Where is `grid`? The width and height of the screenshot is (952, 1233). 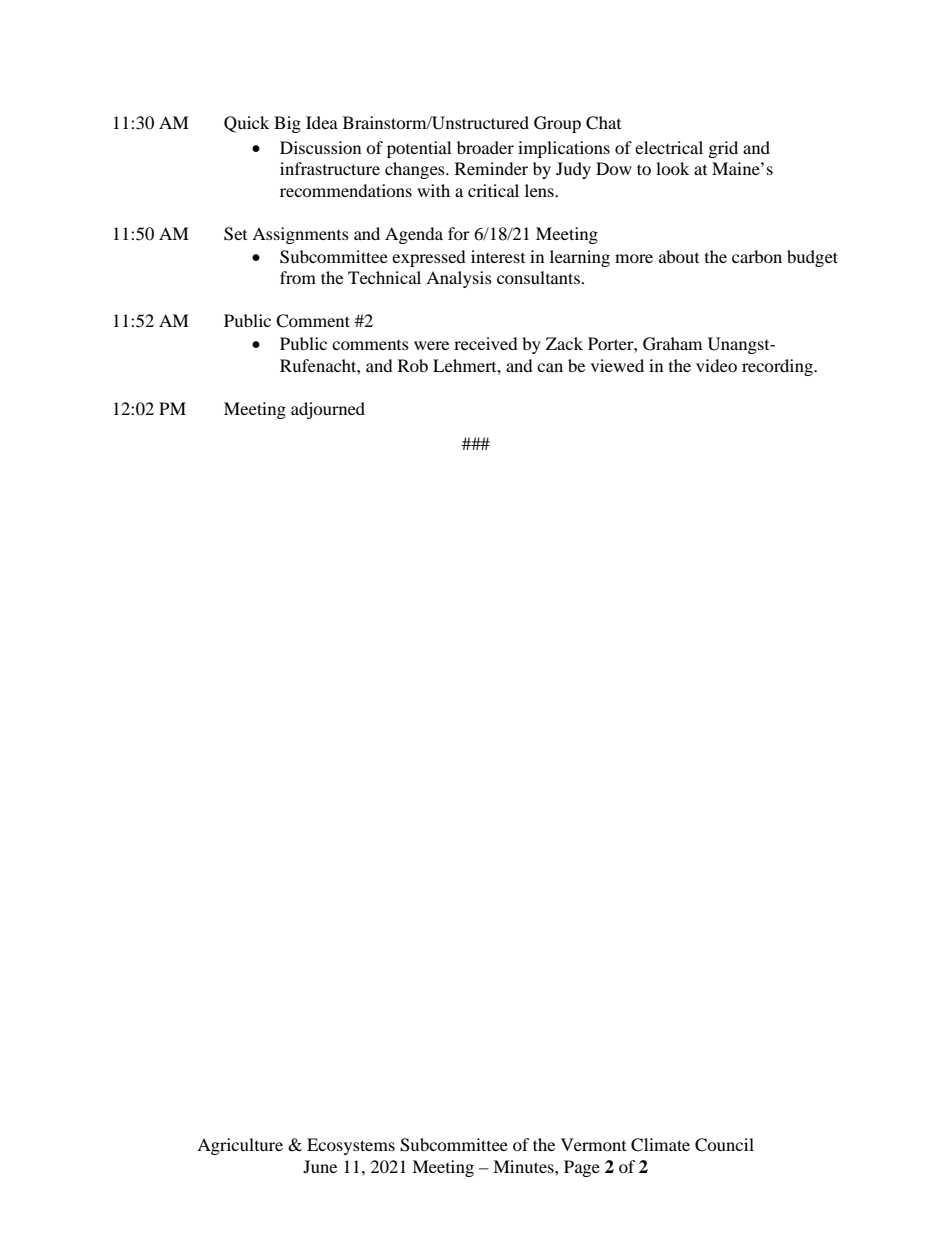
grid is located at coordinates (723, 149).
